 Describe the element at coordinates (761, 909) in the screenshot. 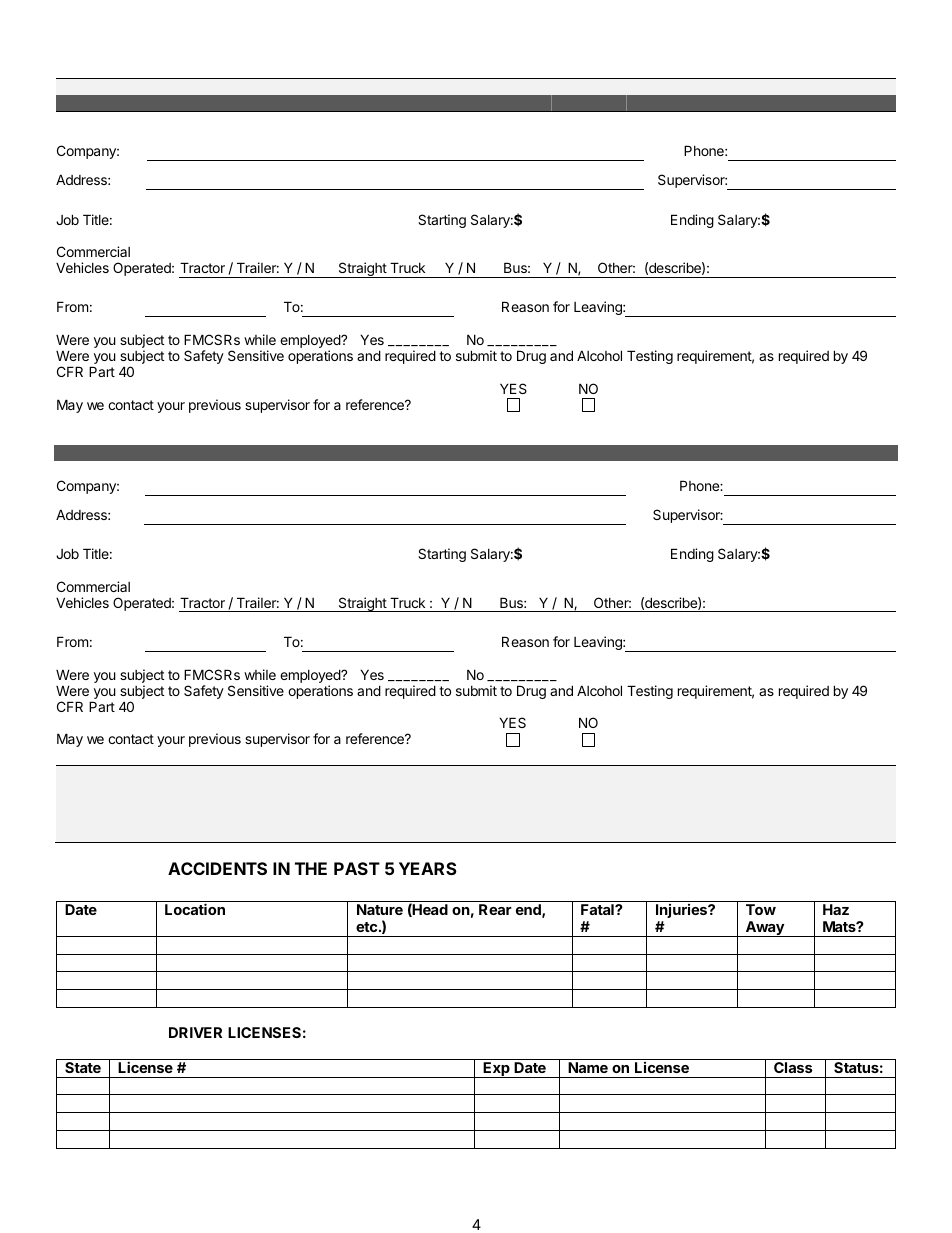

I see `Tow` at that location.
